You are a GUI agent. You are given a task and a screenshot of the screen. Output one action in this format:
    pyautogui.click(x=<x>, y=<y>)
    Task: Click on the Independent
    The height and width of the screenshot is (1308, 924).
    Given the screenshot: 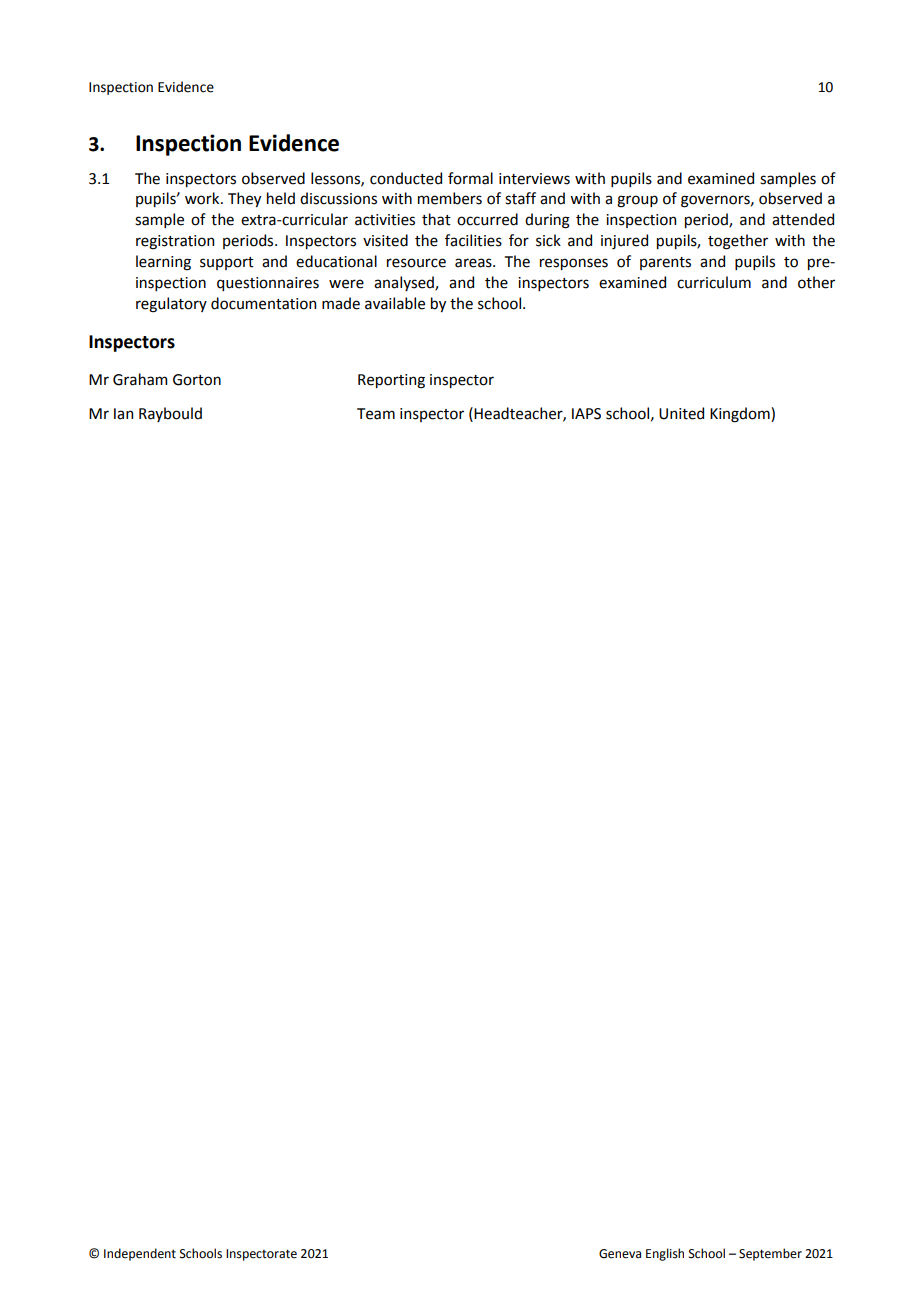 What is the action you would take?
    pyautogui.click(x=140, y=1254)
